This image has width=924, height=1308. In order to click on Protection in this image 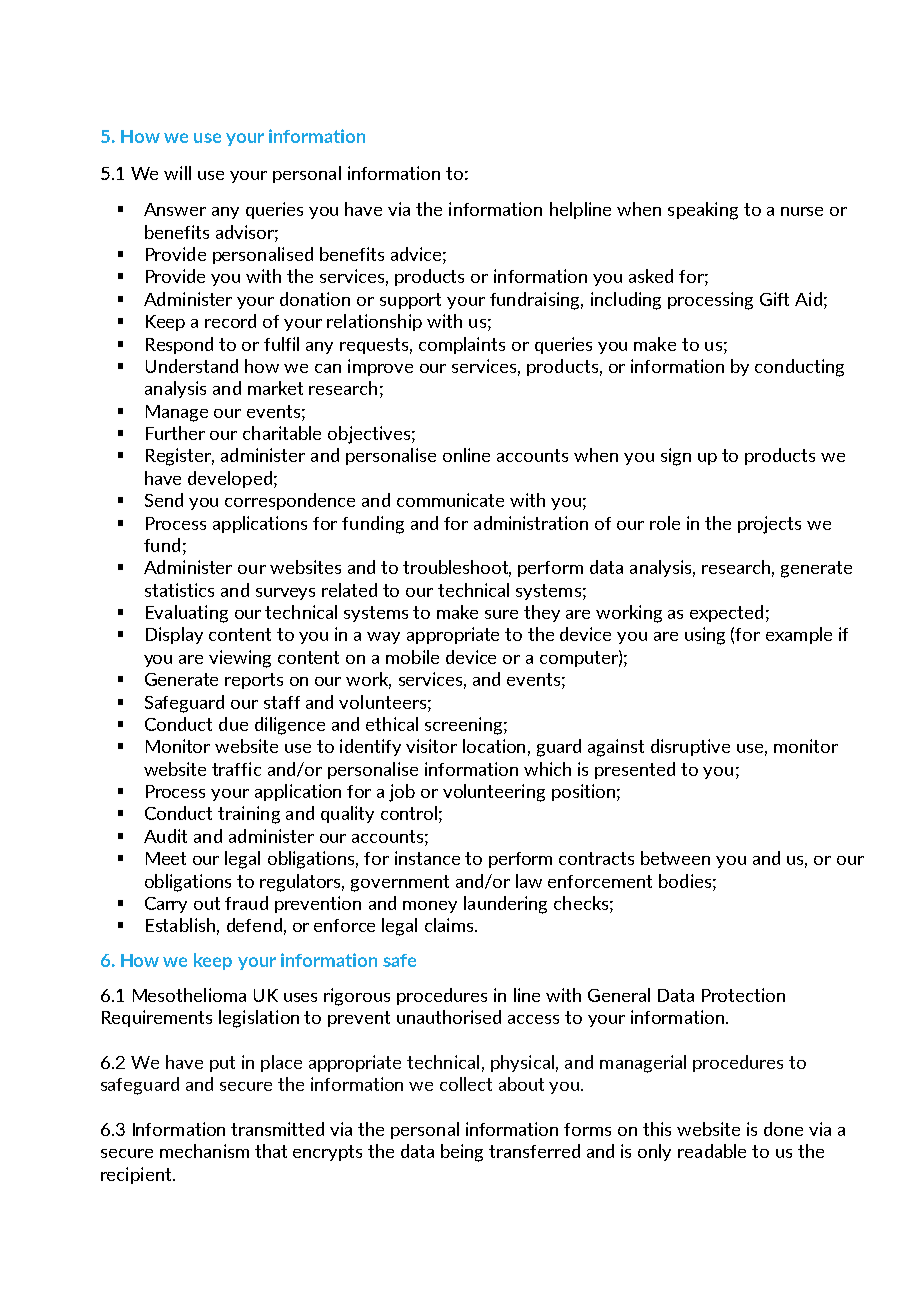, I will do `click(743, 995)`.
